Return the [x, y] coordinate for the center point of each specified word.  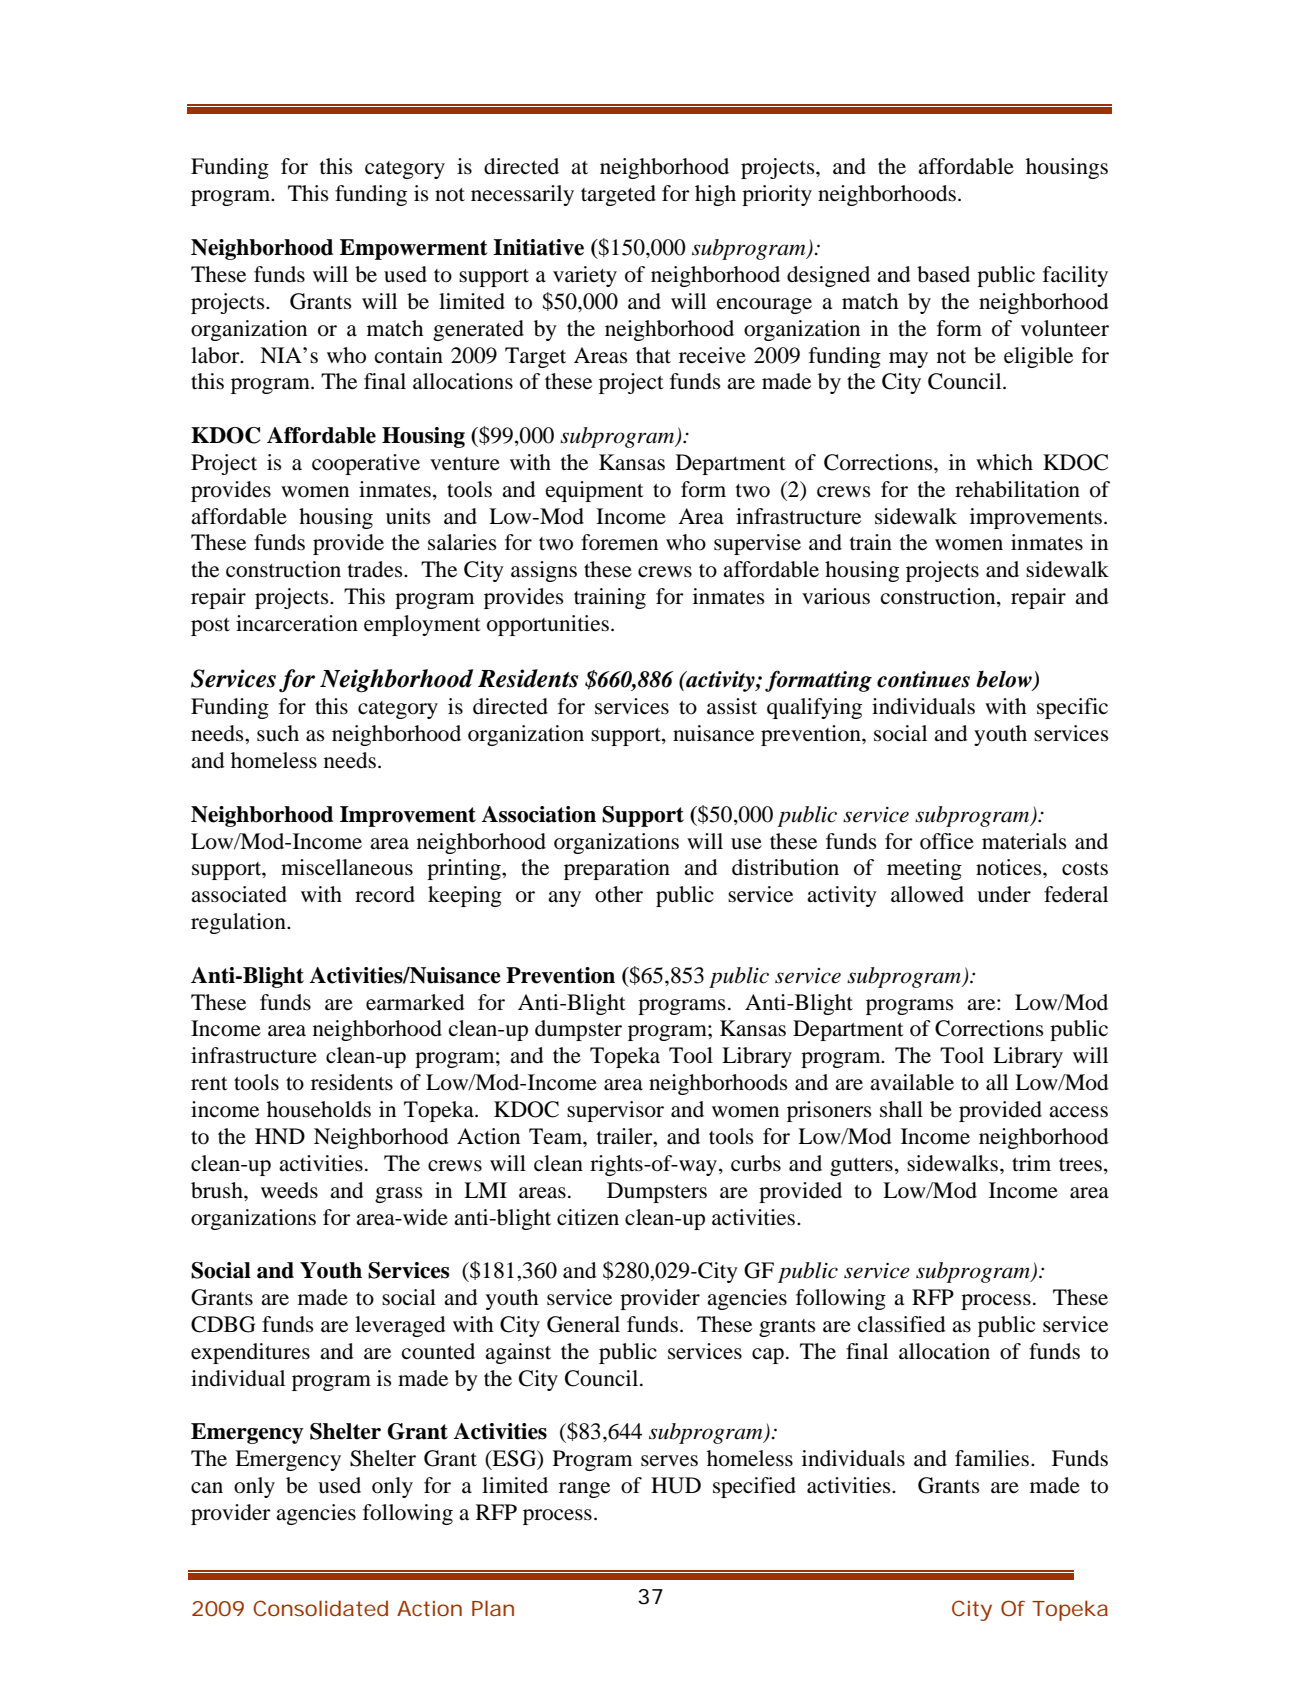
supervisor [615, 1111]
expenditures [250, 1353]
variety [585, 276]
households [319, 1109]
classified [901, 1324]
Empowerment [413, 249]
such [278, 733]
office [947, 841]
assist [732, 706]
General [583, 1324]
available [912, 1082]
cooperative [366, 464]
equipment [595, 491]
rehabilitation [1017, 489]
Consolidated [320, 1608]
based [943, 274]
